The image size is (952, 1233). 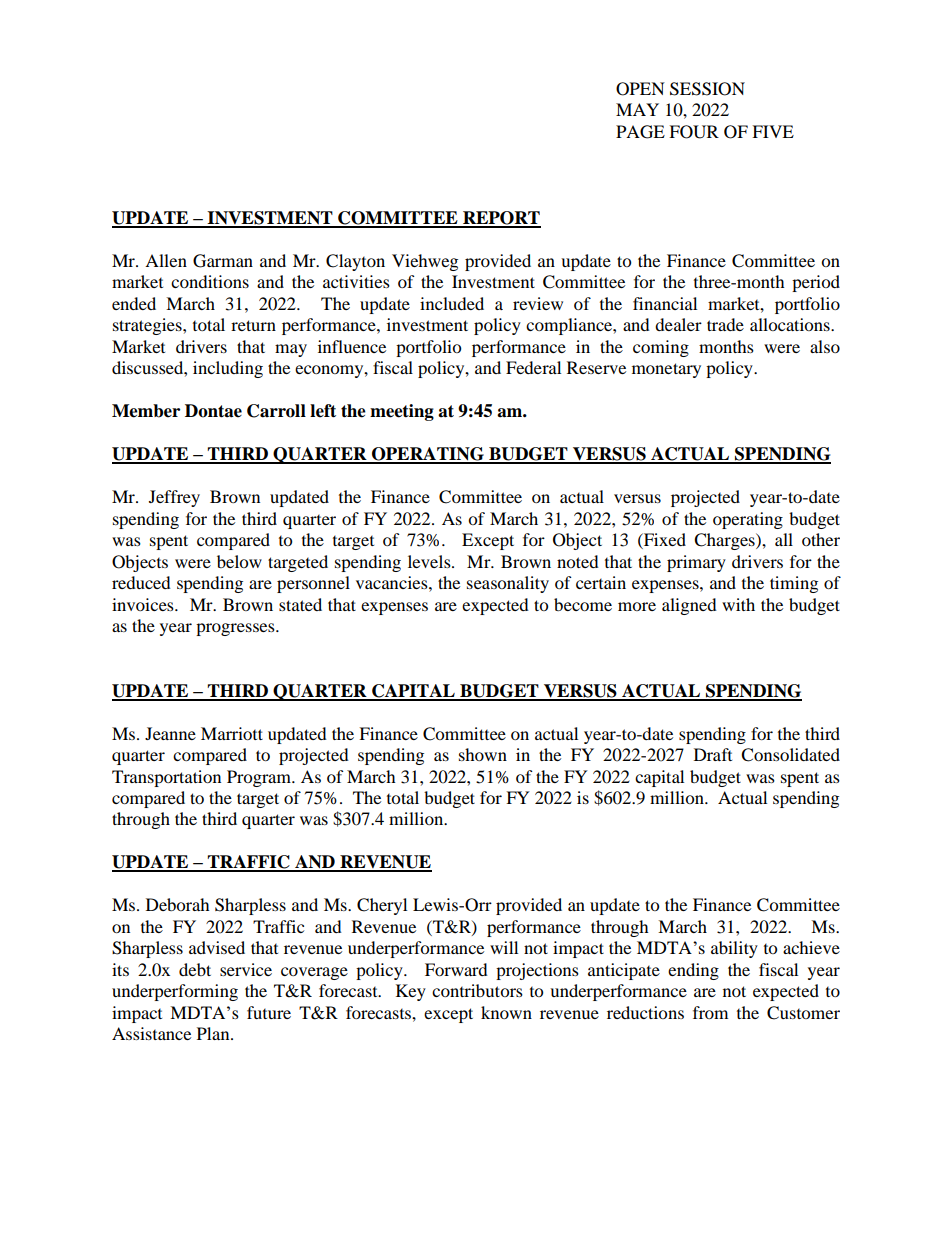 I want to click on levels, so click(x=430, y=561).
